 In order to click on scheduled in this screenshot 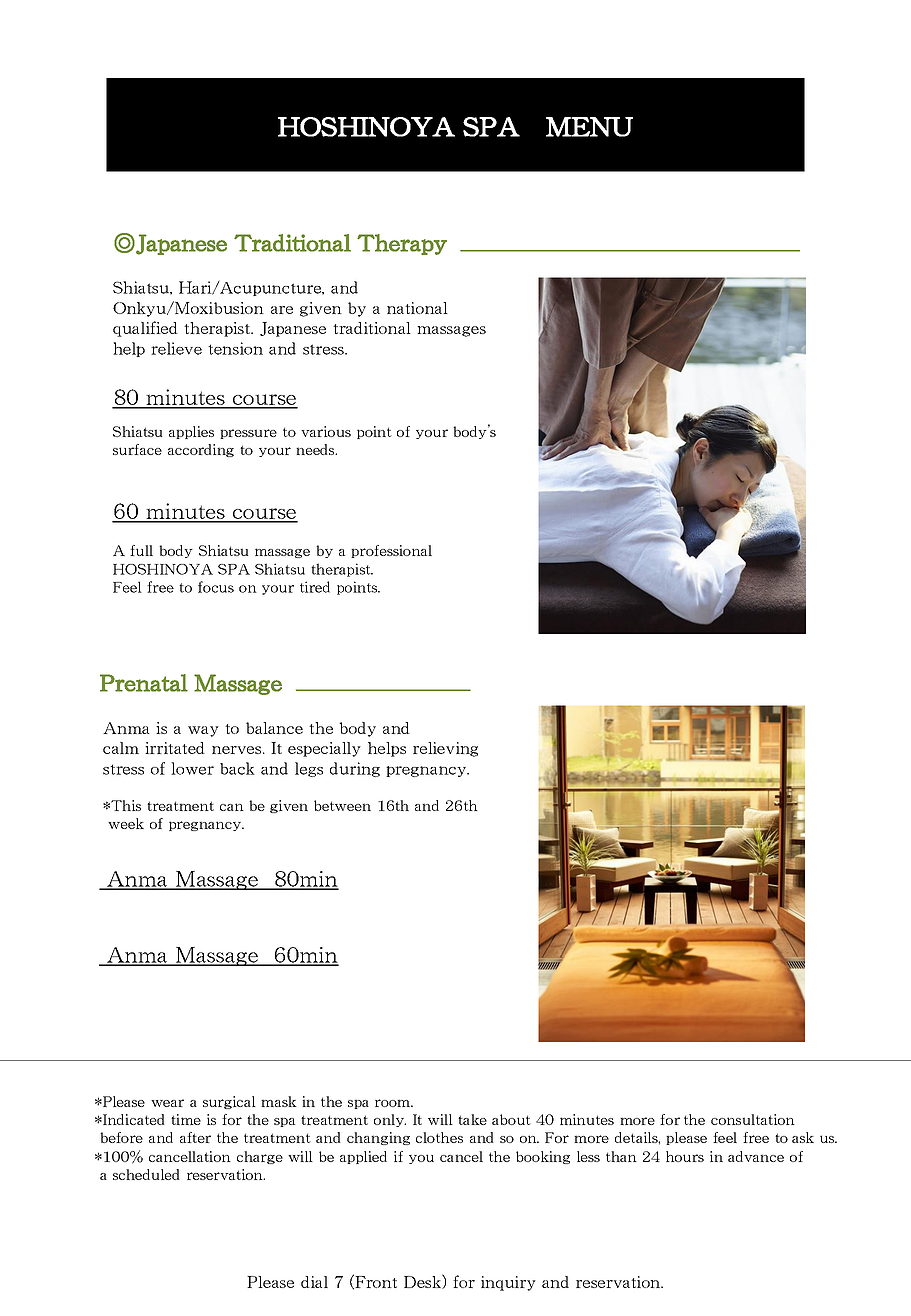, I will do `click(146, 1174)`.
